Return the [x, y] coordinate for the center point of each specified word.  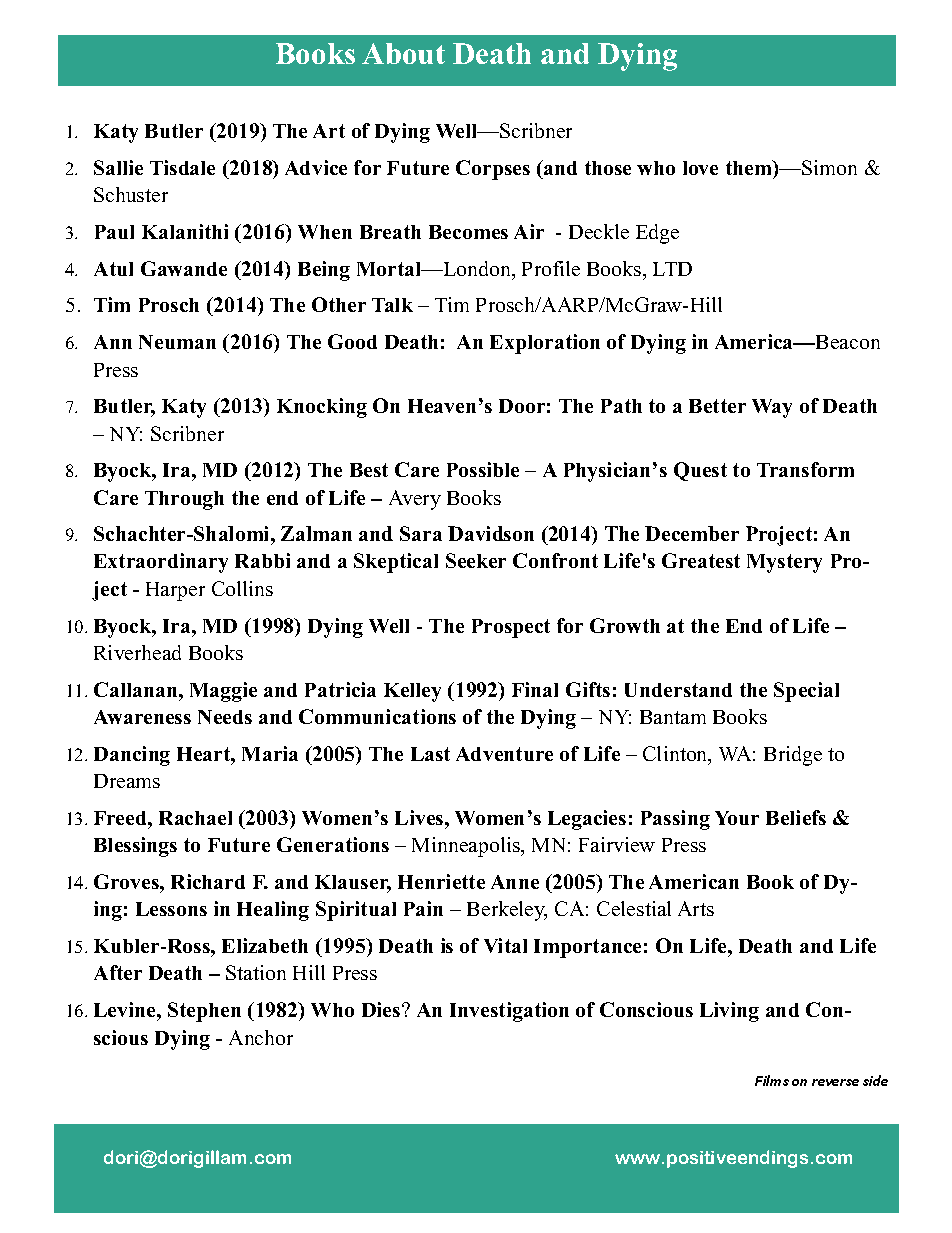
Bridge [793, 756]
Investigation [509, 1012]
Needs [225, 717]
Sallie [118, 167]
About [403, 53]
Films [772, 1080]
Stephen [204, 1012]
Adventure [504, 754]
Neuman [177, 342]
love [700, 168]
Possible [483, 469]
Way [772, 408]
